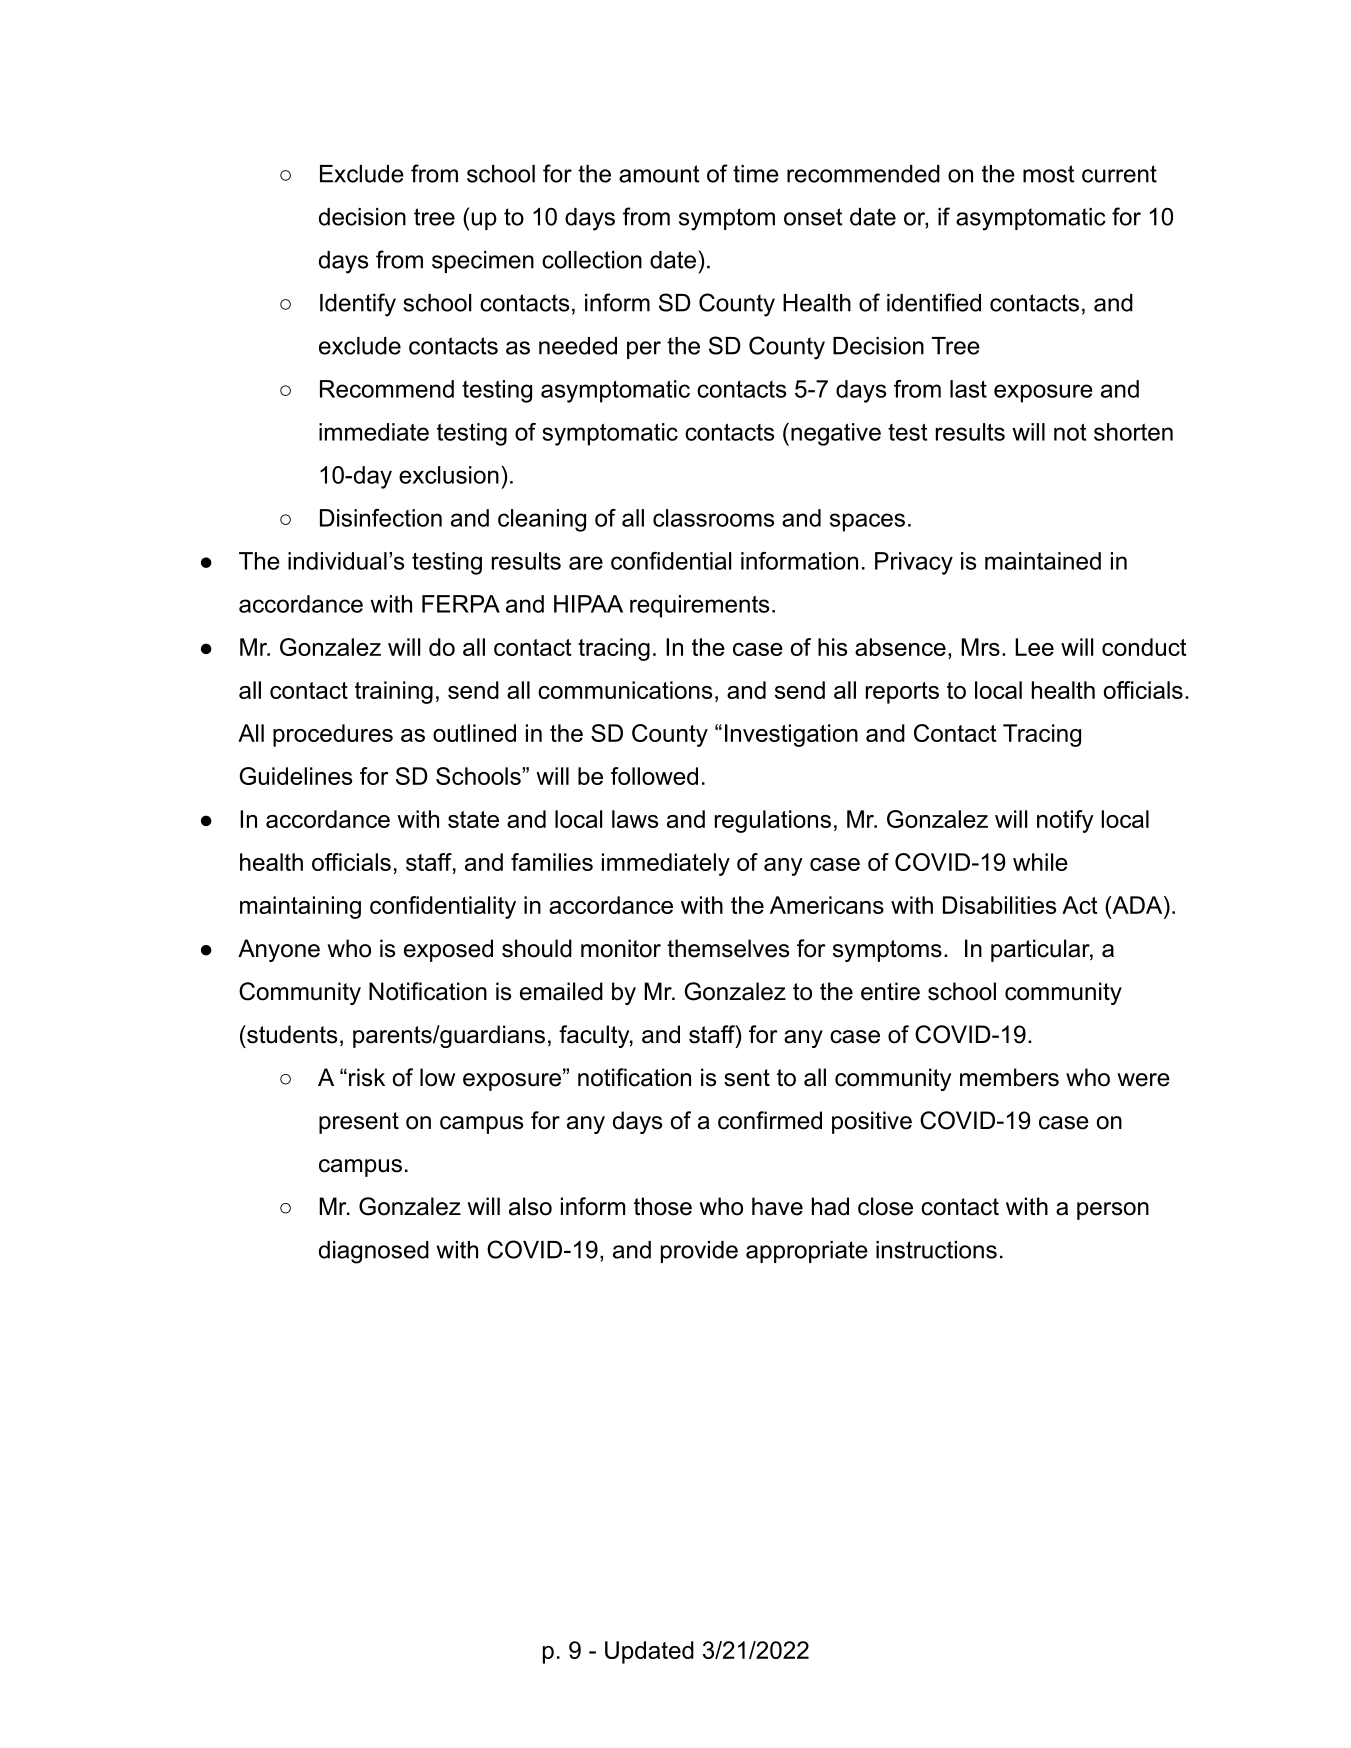  What do you see at coordinates (448, 950) in the document?
I see `exposed` at bounding box center [448, 950].
